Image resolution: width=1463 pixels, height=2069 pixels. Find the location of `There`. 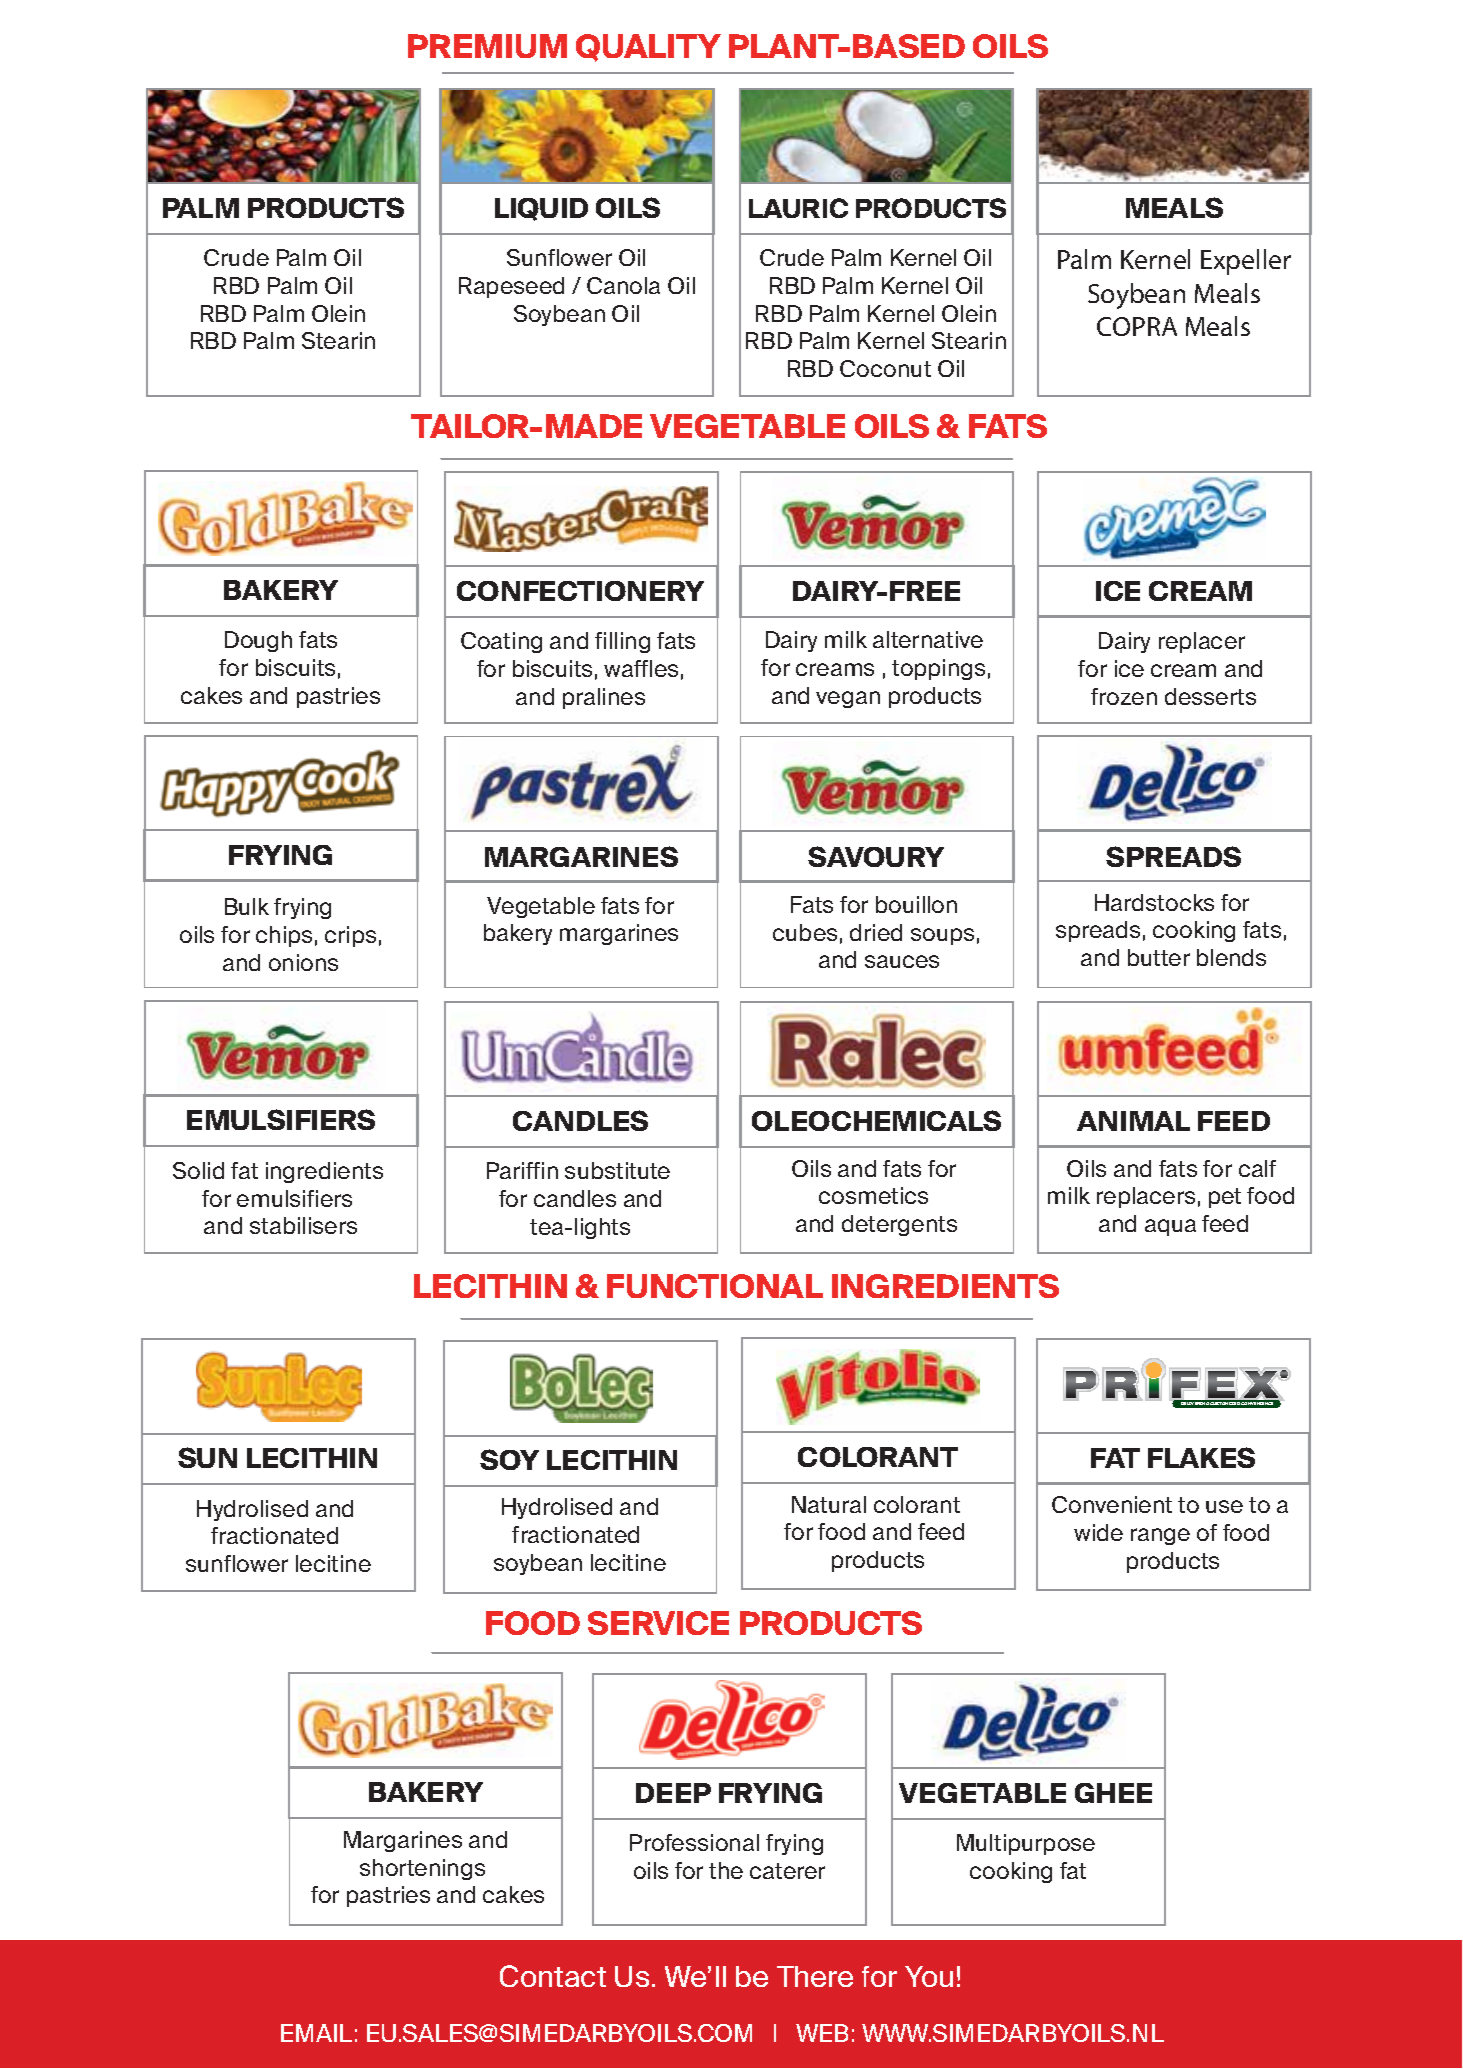

There is located at coordinates (815, 1976).
